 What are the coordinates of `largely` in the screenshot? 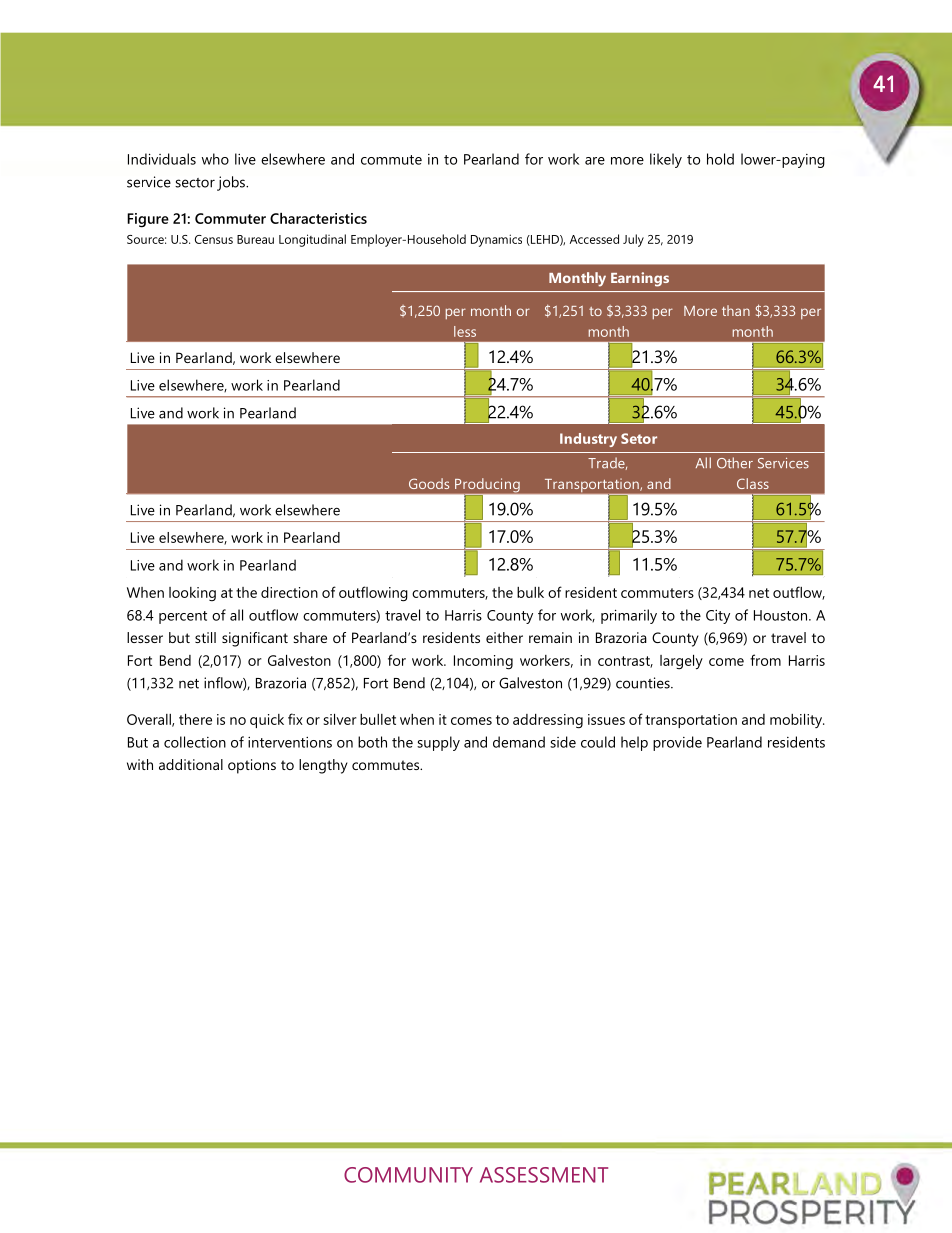 It's located at (681, 662).
